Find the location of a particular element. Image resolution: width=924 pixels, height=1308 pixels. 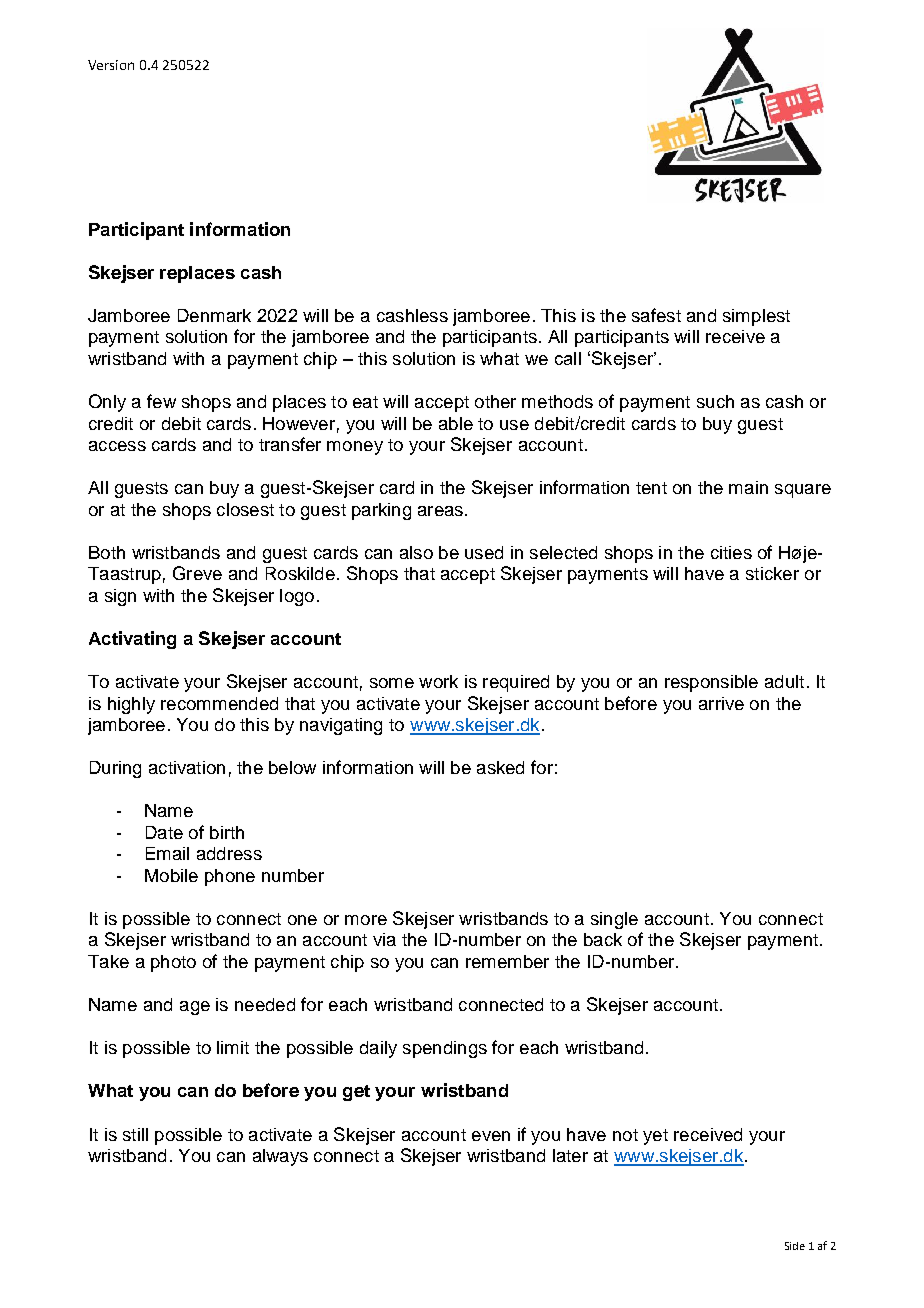

main is located at coordinates (748, 487).
